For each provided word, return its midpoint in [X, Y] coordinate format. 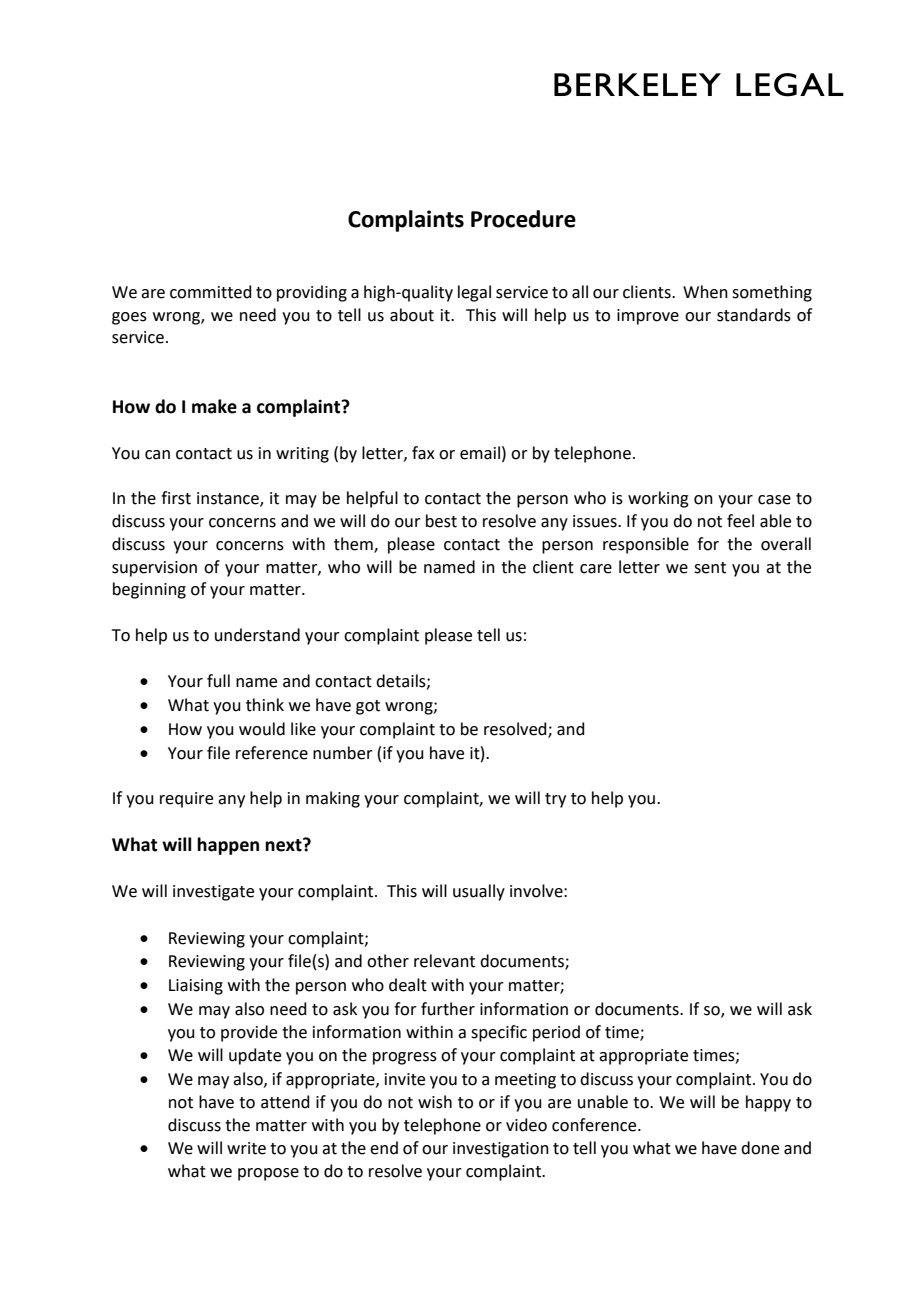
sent [710, 568]
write [246, 1148]
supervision [154, 569]
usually [479, 892]
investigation [501, 1150]
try [555, 800]
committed [211, 292]
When [705, 292]
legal [474, 293]
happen [228, 846]
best [441, 521]
